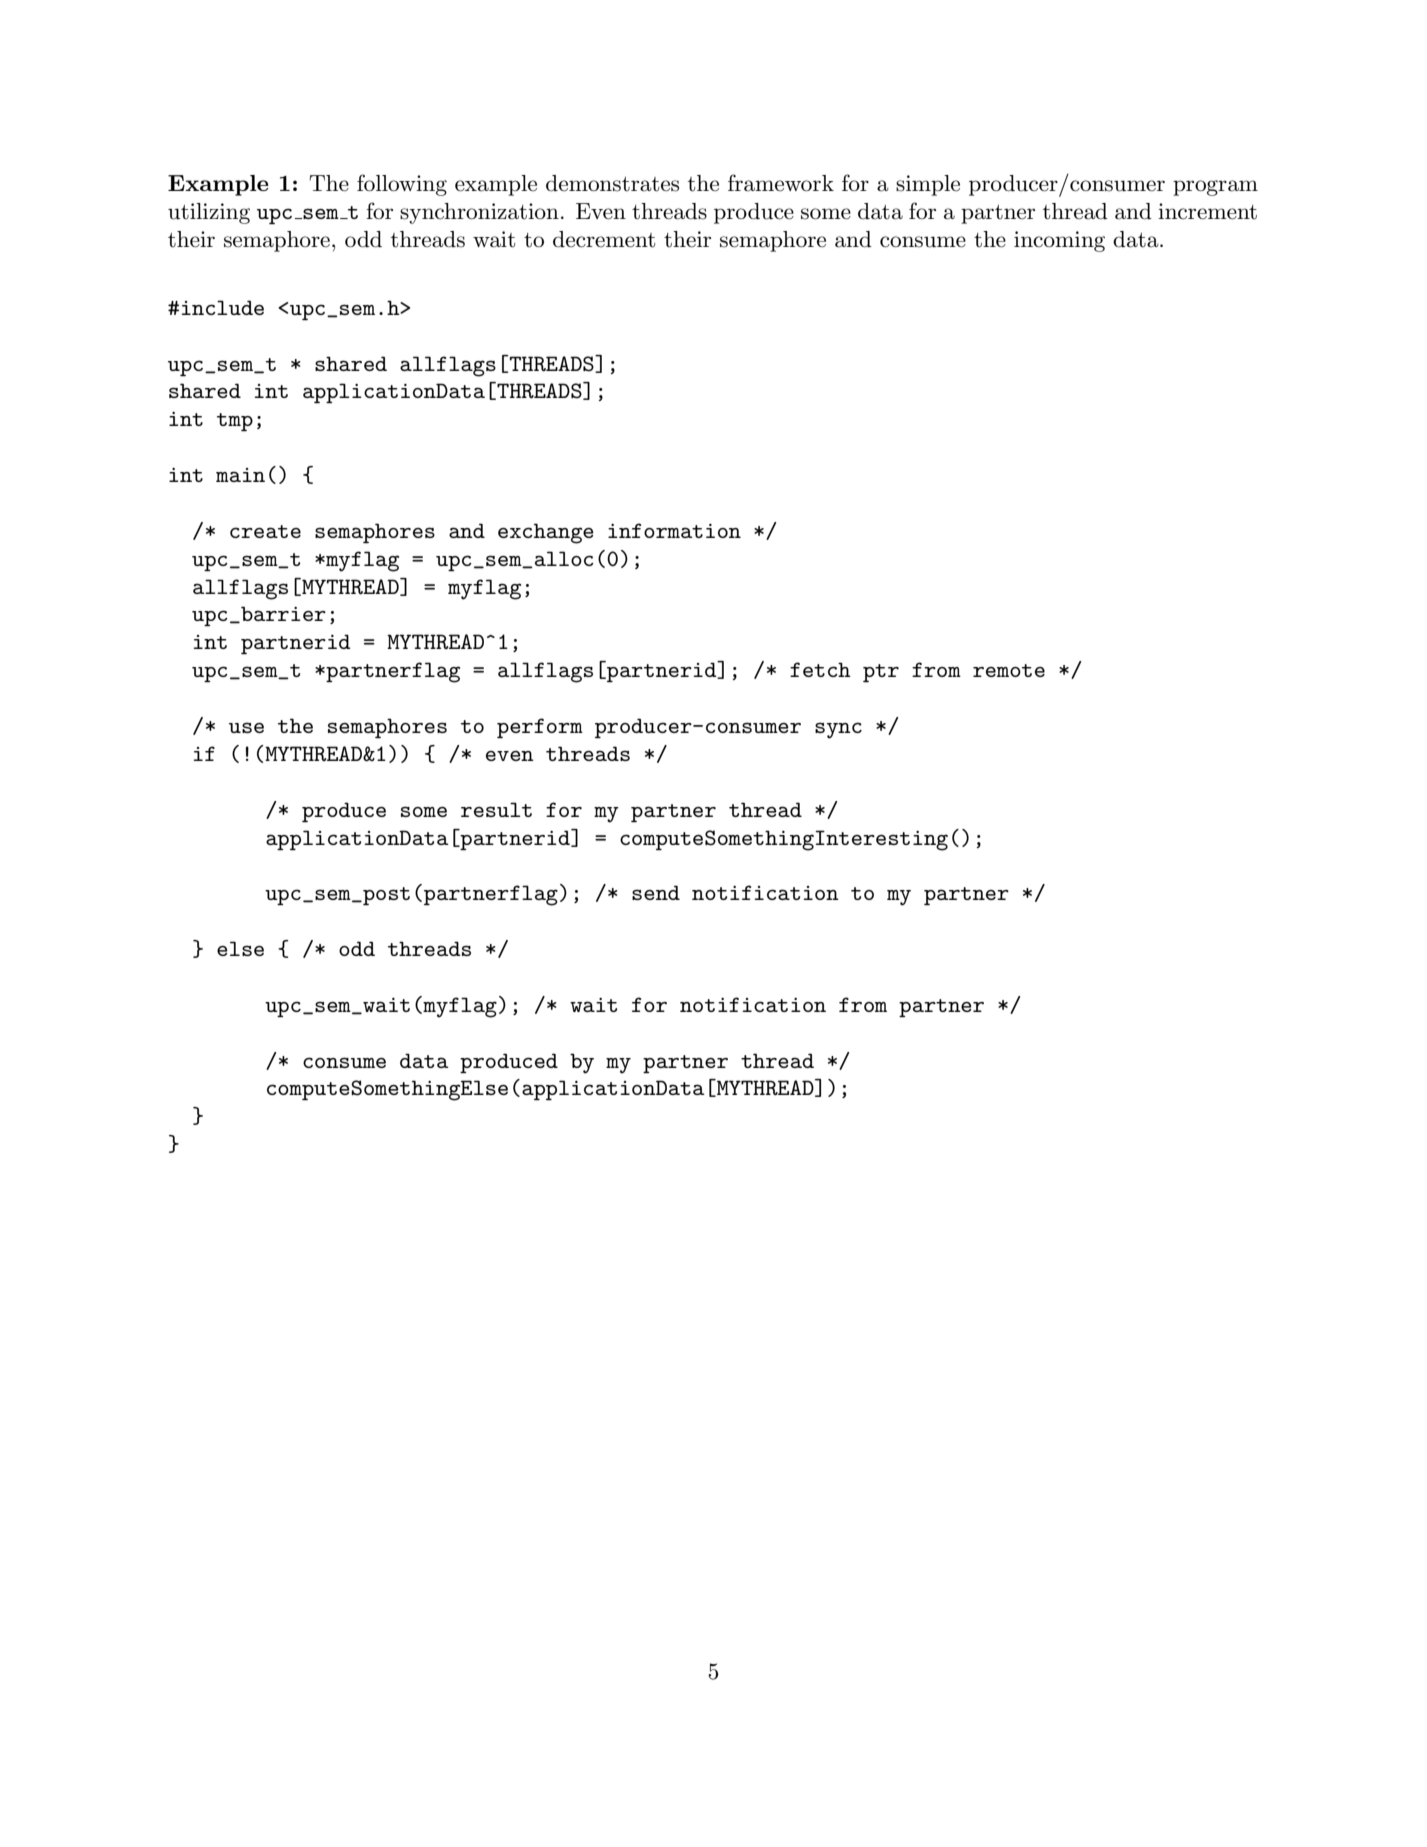 The width and height of the document is (1427, 1847). Describe the element at coordinates (781, 183) in the document. I see `framework` at that location.
